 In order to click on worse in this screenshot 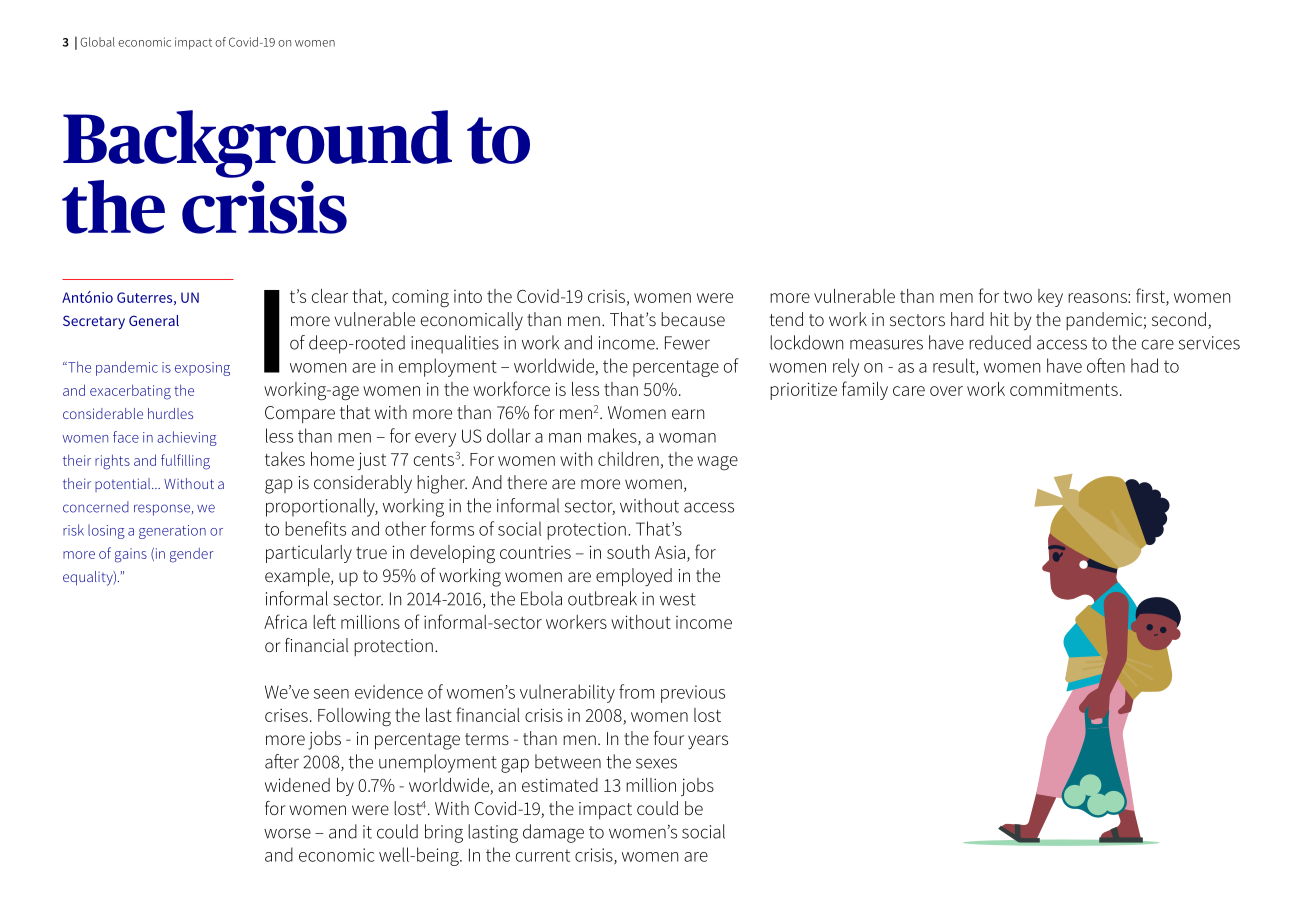, I will do `click(287, 833)`.
